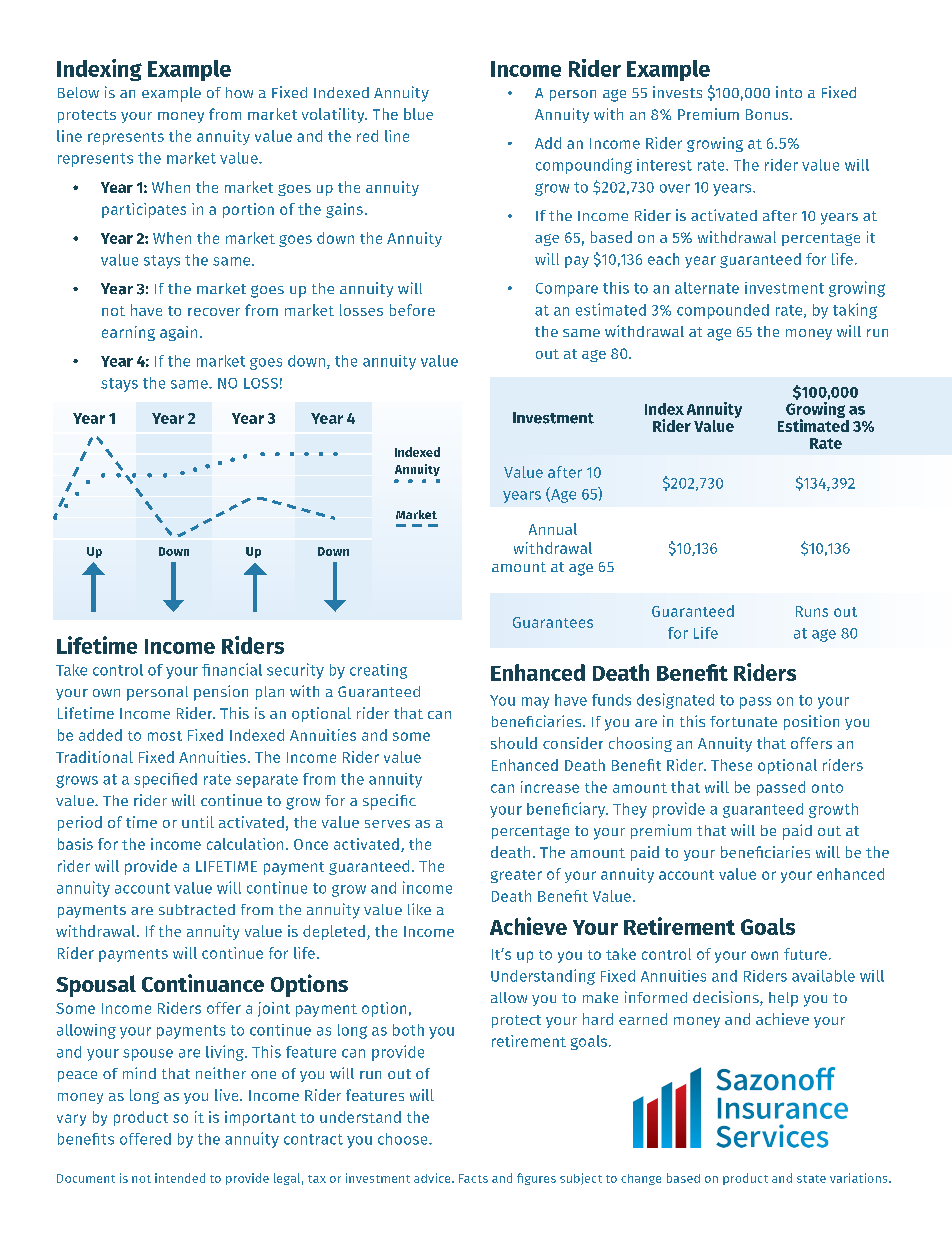 This page has height=1233, width=952. Describe the element at coordinates (812, 611) in the page. I see `Runs` at that location.
